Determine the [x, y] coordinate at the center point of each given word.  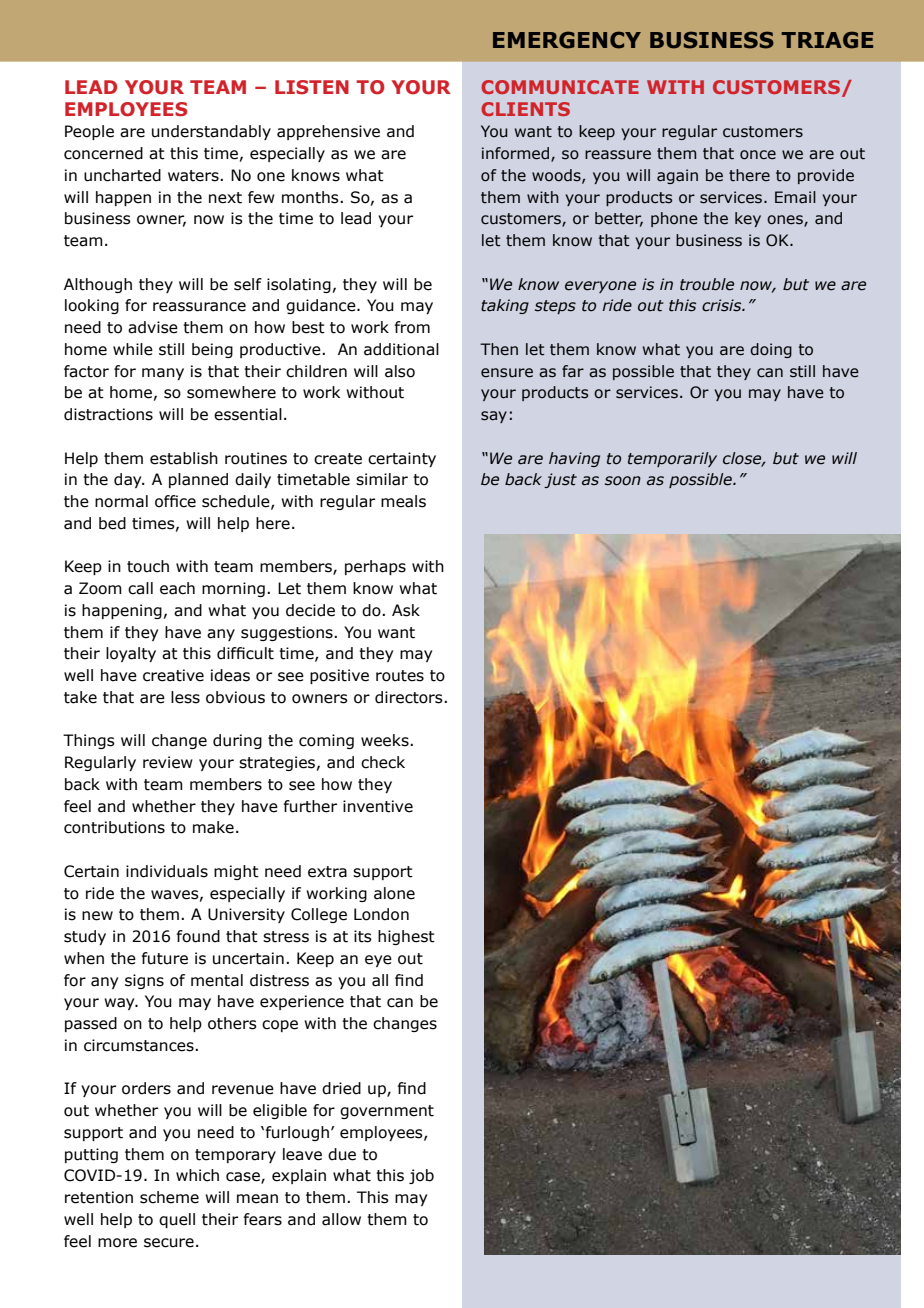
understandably [211, 132]
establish [184, 458]
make [213, 827]
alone [394, 893]
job [421, 1176]
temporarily [672, 459]
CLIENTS [525, 109]
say [494, 417]
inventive [378, 806]
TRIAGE [827, 40]
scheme [169, 1197]
